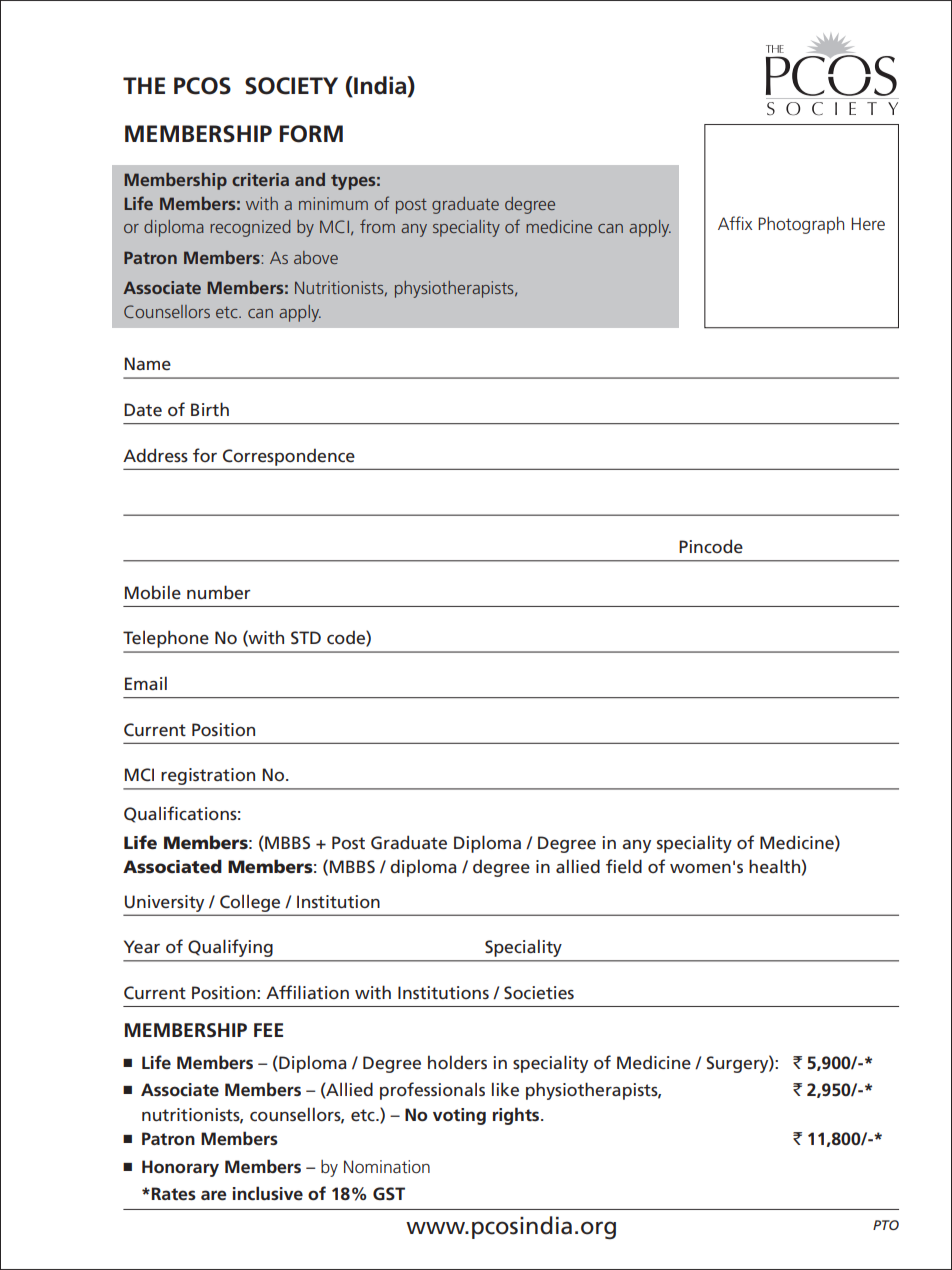 The width and height of the page is (952, 1270). What do you see at coordinates (218, 592) in the page?
I see `number` at bounding box center [218, 592].
